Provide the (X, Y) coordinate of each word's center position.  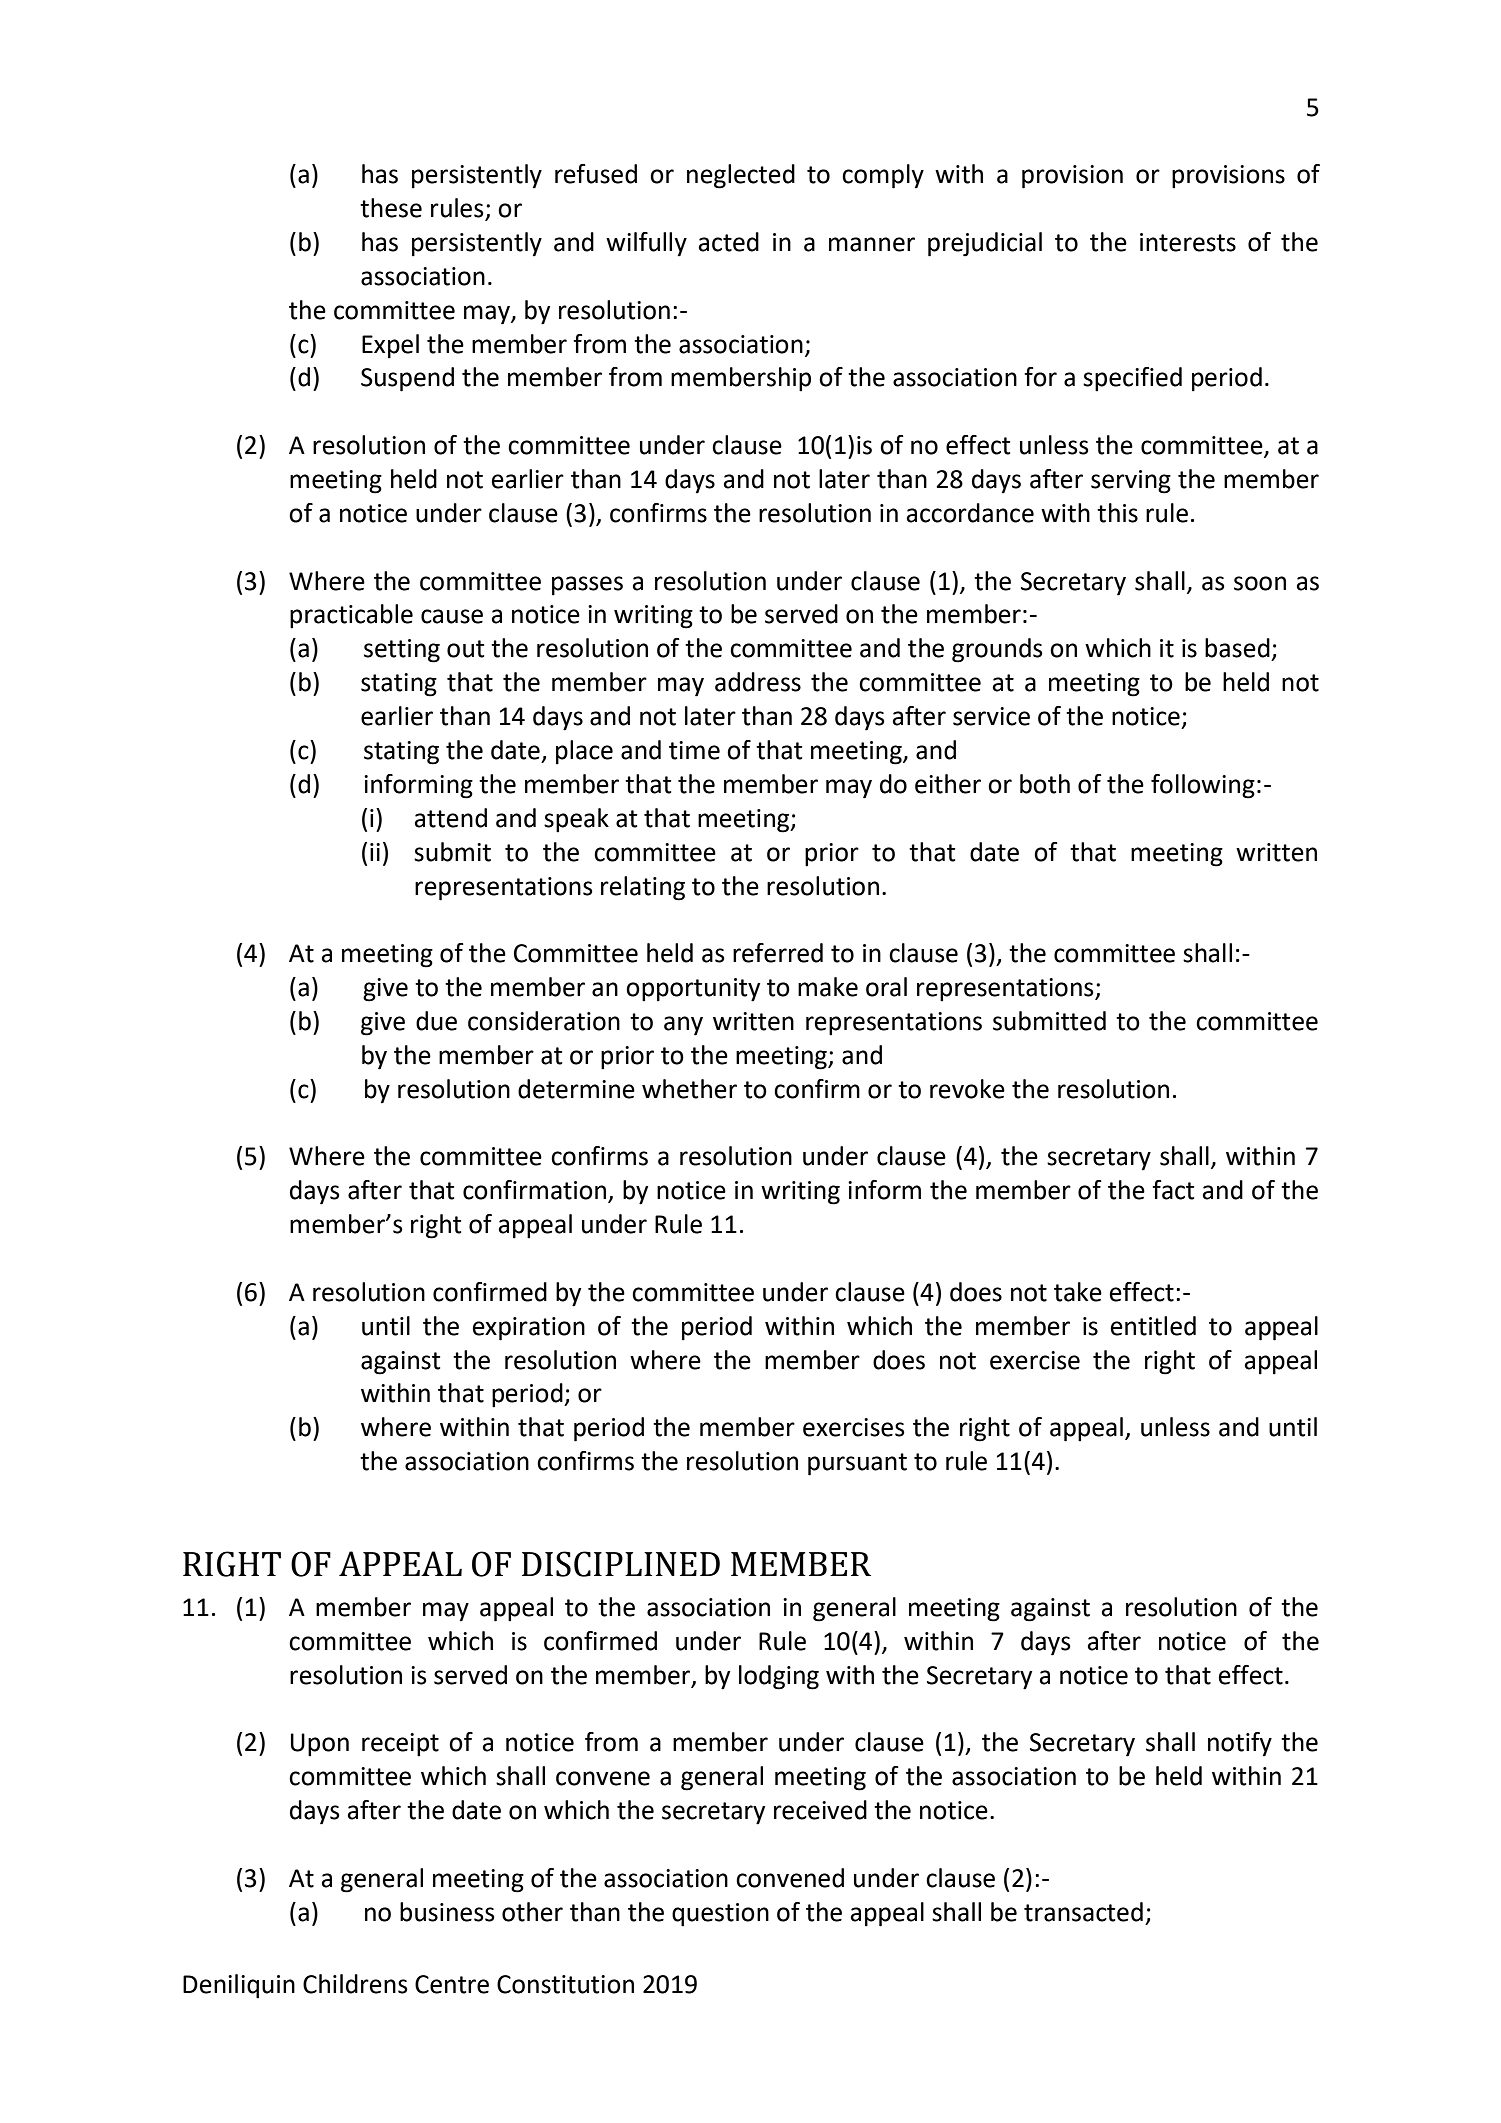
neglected (741, 176)
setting (402, 651)
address (758, 682)
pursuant (857, 1464)
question (720, 1915)
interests (1188, 242)
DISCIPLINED (621, 1564)
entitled (1153, 1326)
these (391, 208)
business (447, 1912)
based (1237, 648)
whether (689, 1089)
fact (1173, 1190)
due (436, 1021)
